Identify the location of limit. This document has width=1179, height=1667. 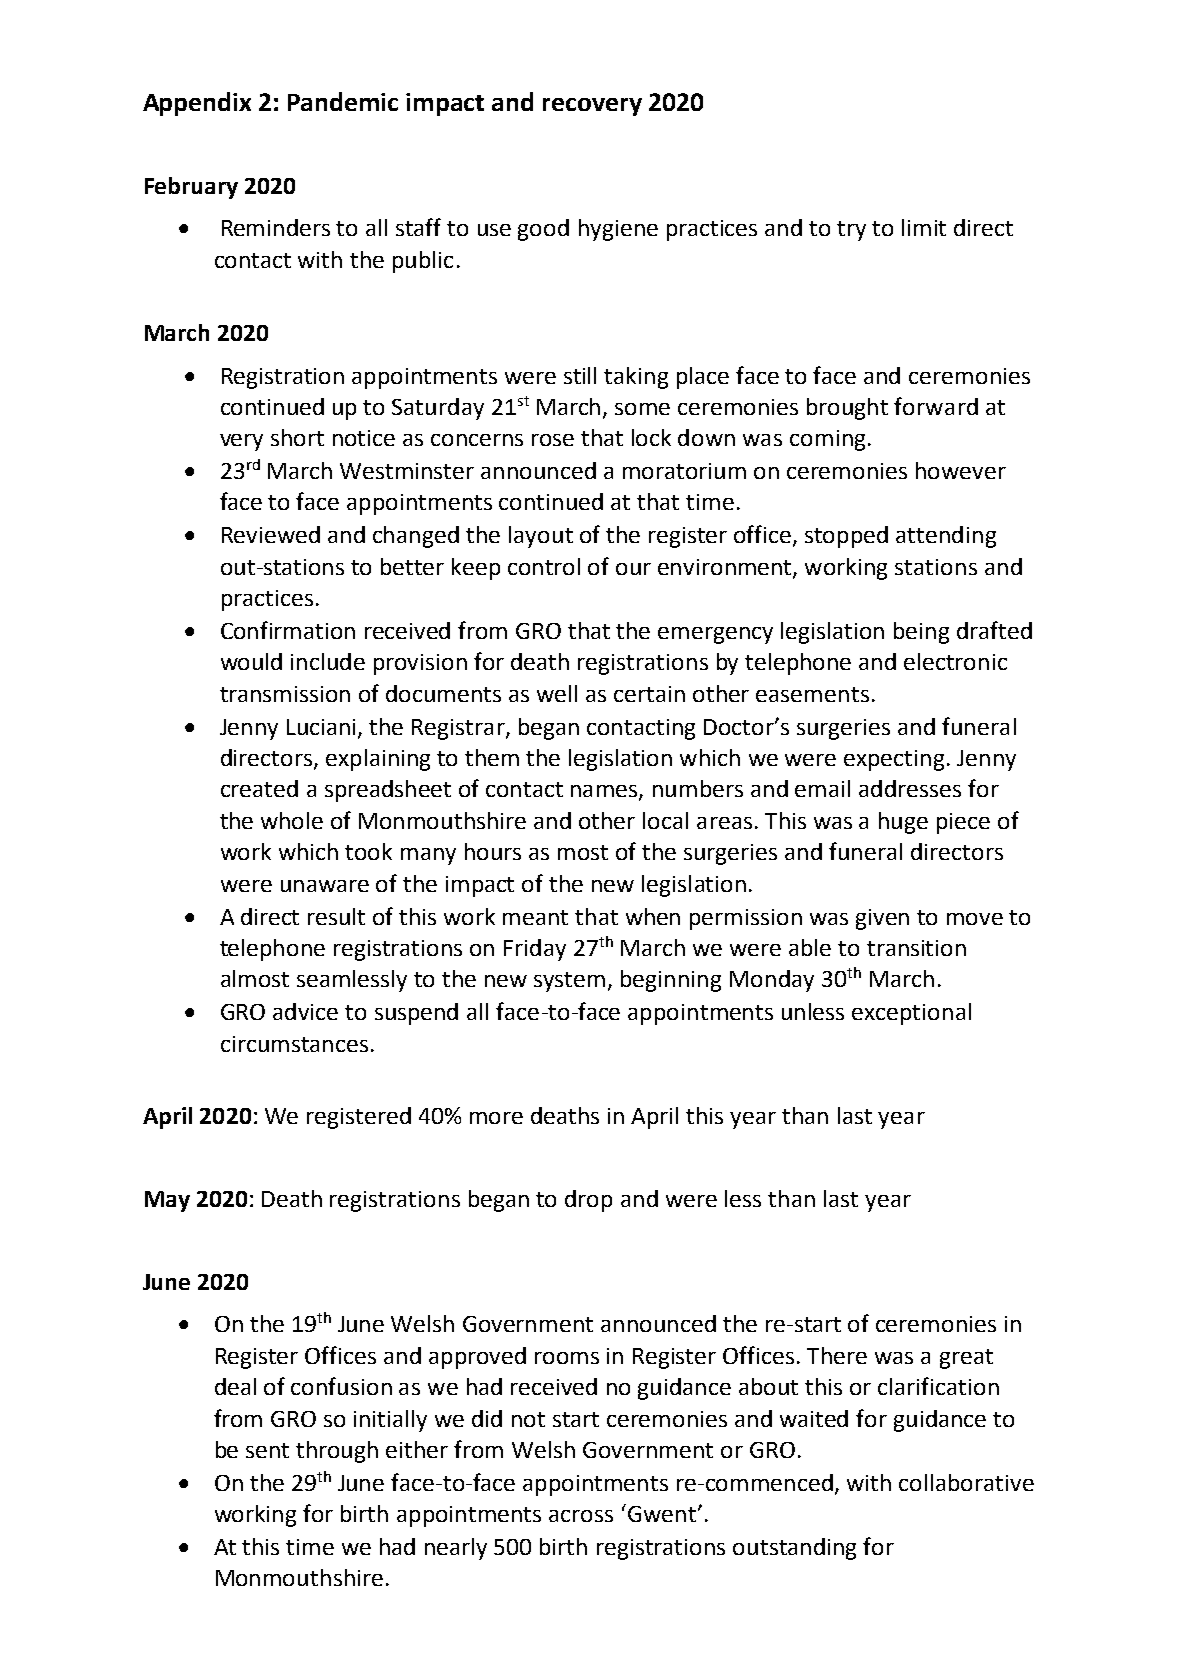
(924, 227).
